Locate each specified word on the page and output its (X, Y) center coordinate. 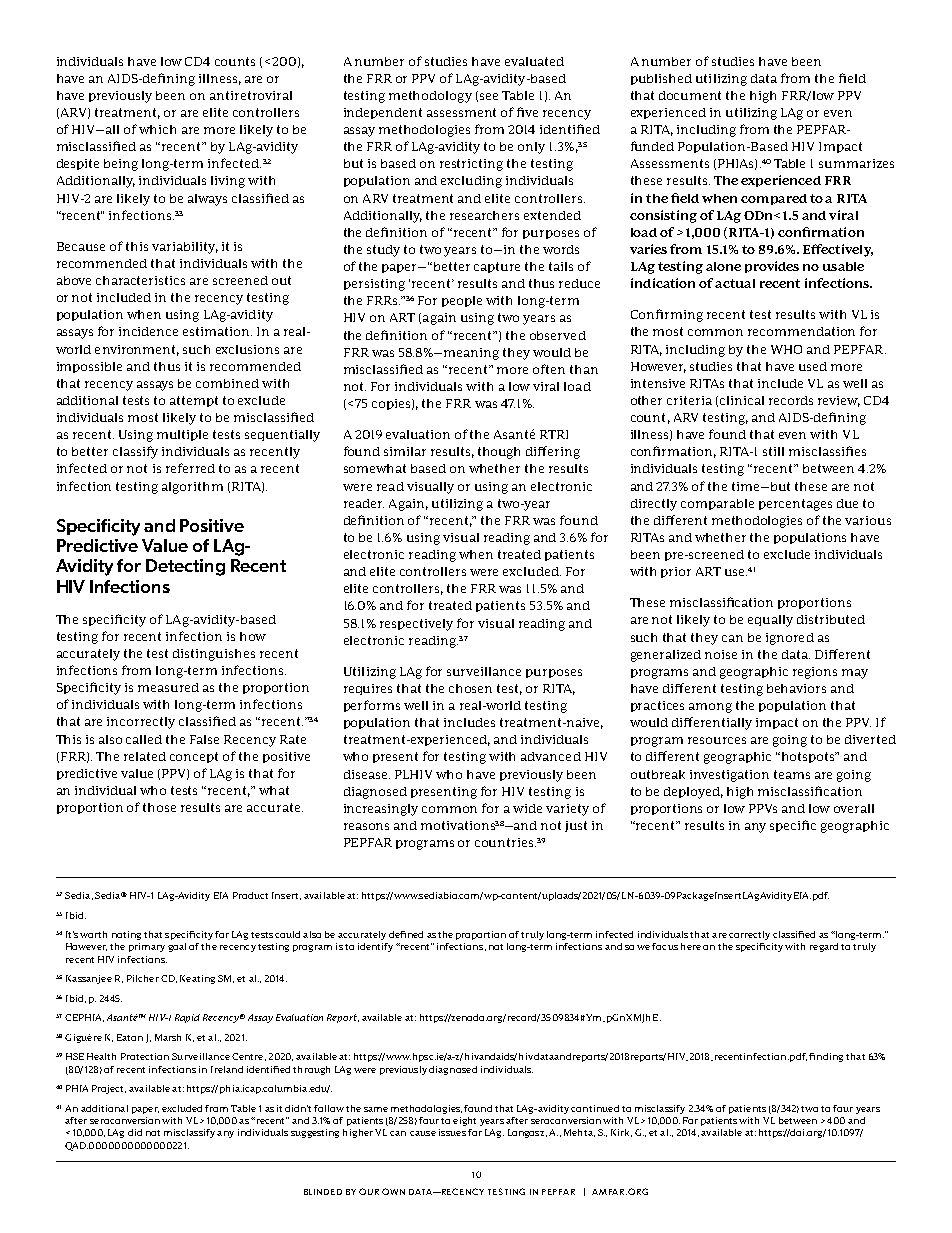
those (159, 807)
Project (109, 1089)
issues (452, 1132)
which (157, 129)
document (690, 95)
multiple (182, 435)
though (499, 453)
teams (792, 774)
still (773, 451)
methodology (430, 97)
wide (527, 808)
